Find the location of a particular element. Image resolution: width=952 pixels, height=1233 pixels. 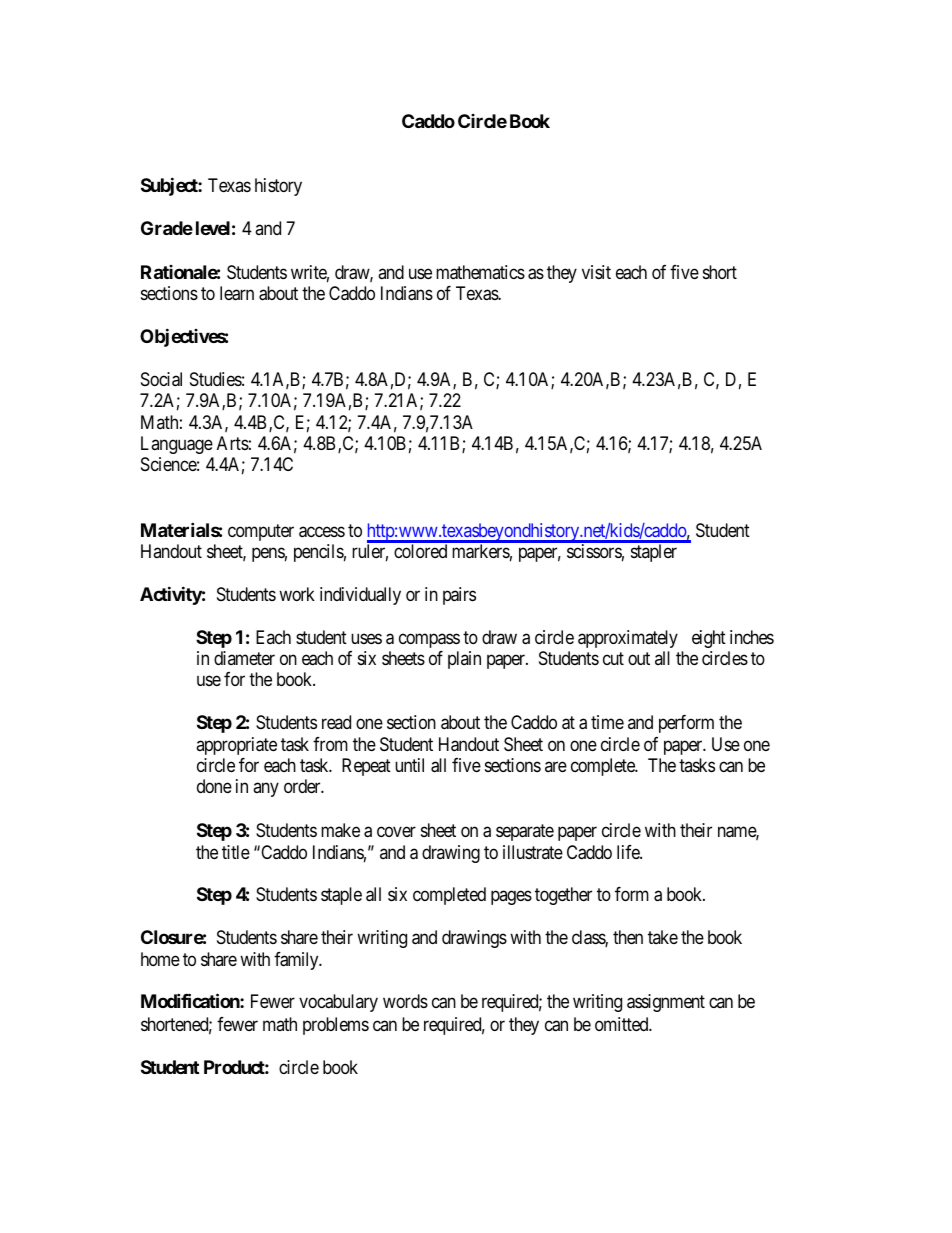

assignment is located at coordinates (666, 1003).
